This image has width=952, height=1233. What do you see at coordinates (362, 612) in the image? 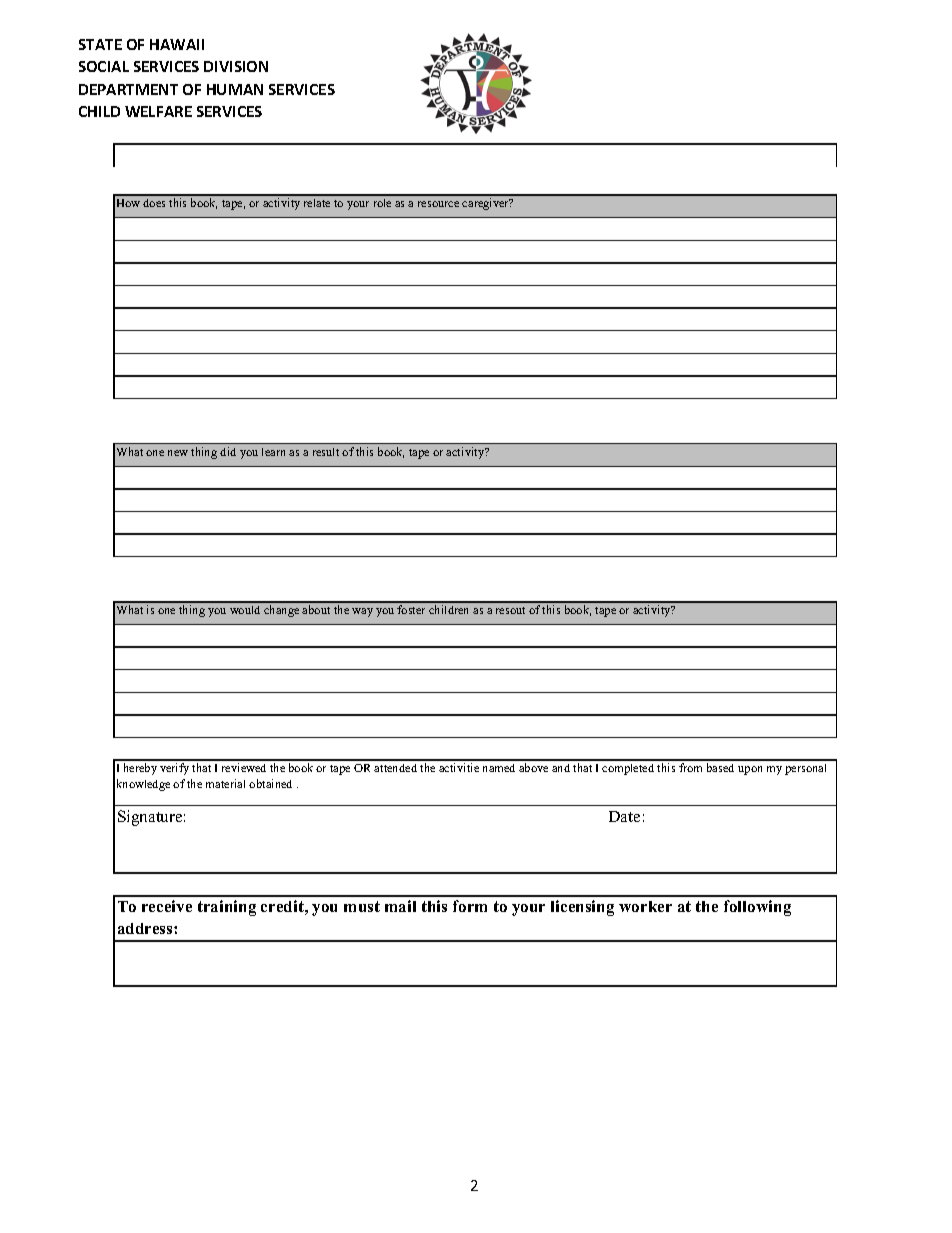
I see `way` at bounding box center [362, 612].
